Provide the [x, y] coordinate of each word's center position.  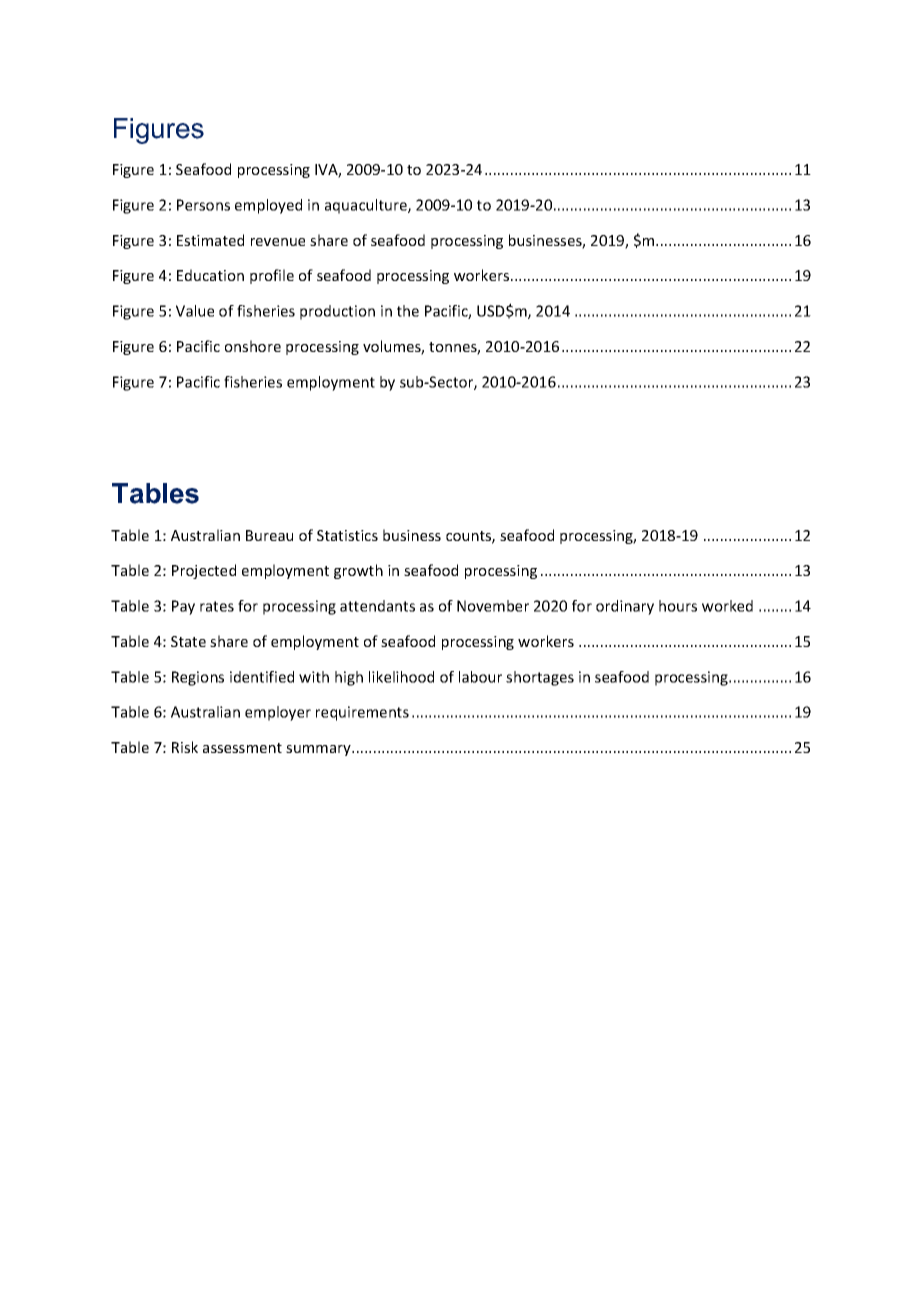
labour [480, 677]
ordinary [625, 607]
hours [678, 606]
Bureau [269, 535]
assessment [242, 748]
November [493, 606]
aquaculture [367, 206]
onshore [253, 346]
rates [217, 606]
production [337, 312]
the [408, 311]
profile [272, 276]
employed [268, 206]
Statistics [347, 535]
